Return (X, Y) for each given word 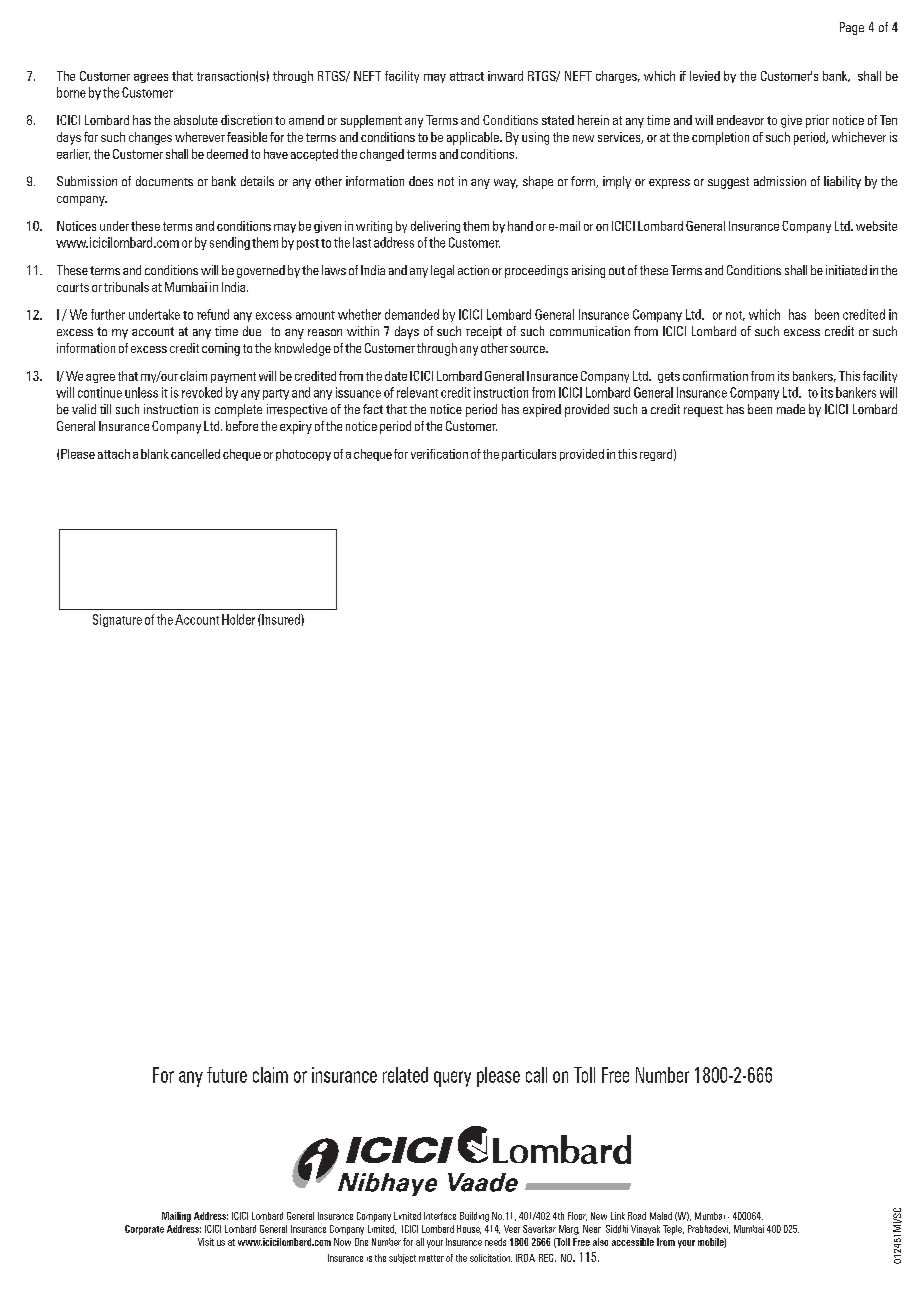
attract (467, 76)
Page (852, 28)
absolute (196, 120)
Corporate (144, 1230)
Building (474, 1217)
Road (637, 1216)
